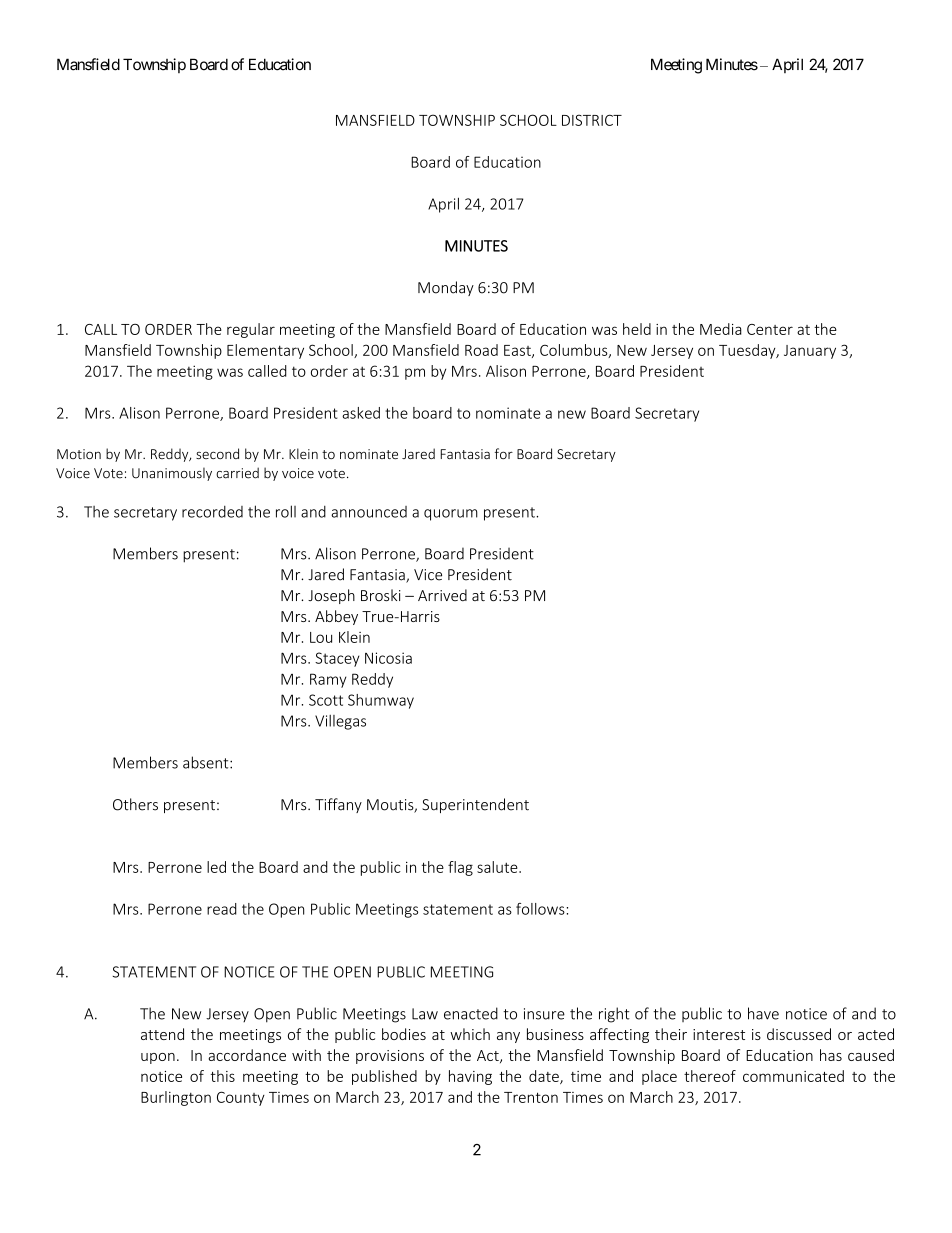 Image resolution: width=952 pixels, height=1233 pixels. What do you see at coordinates (470, 1077) in the screenshot?
I see `having` at bounding box center [470, 1077].
